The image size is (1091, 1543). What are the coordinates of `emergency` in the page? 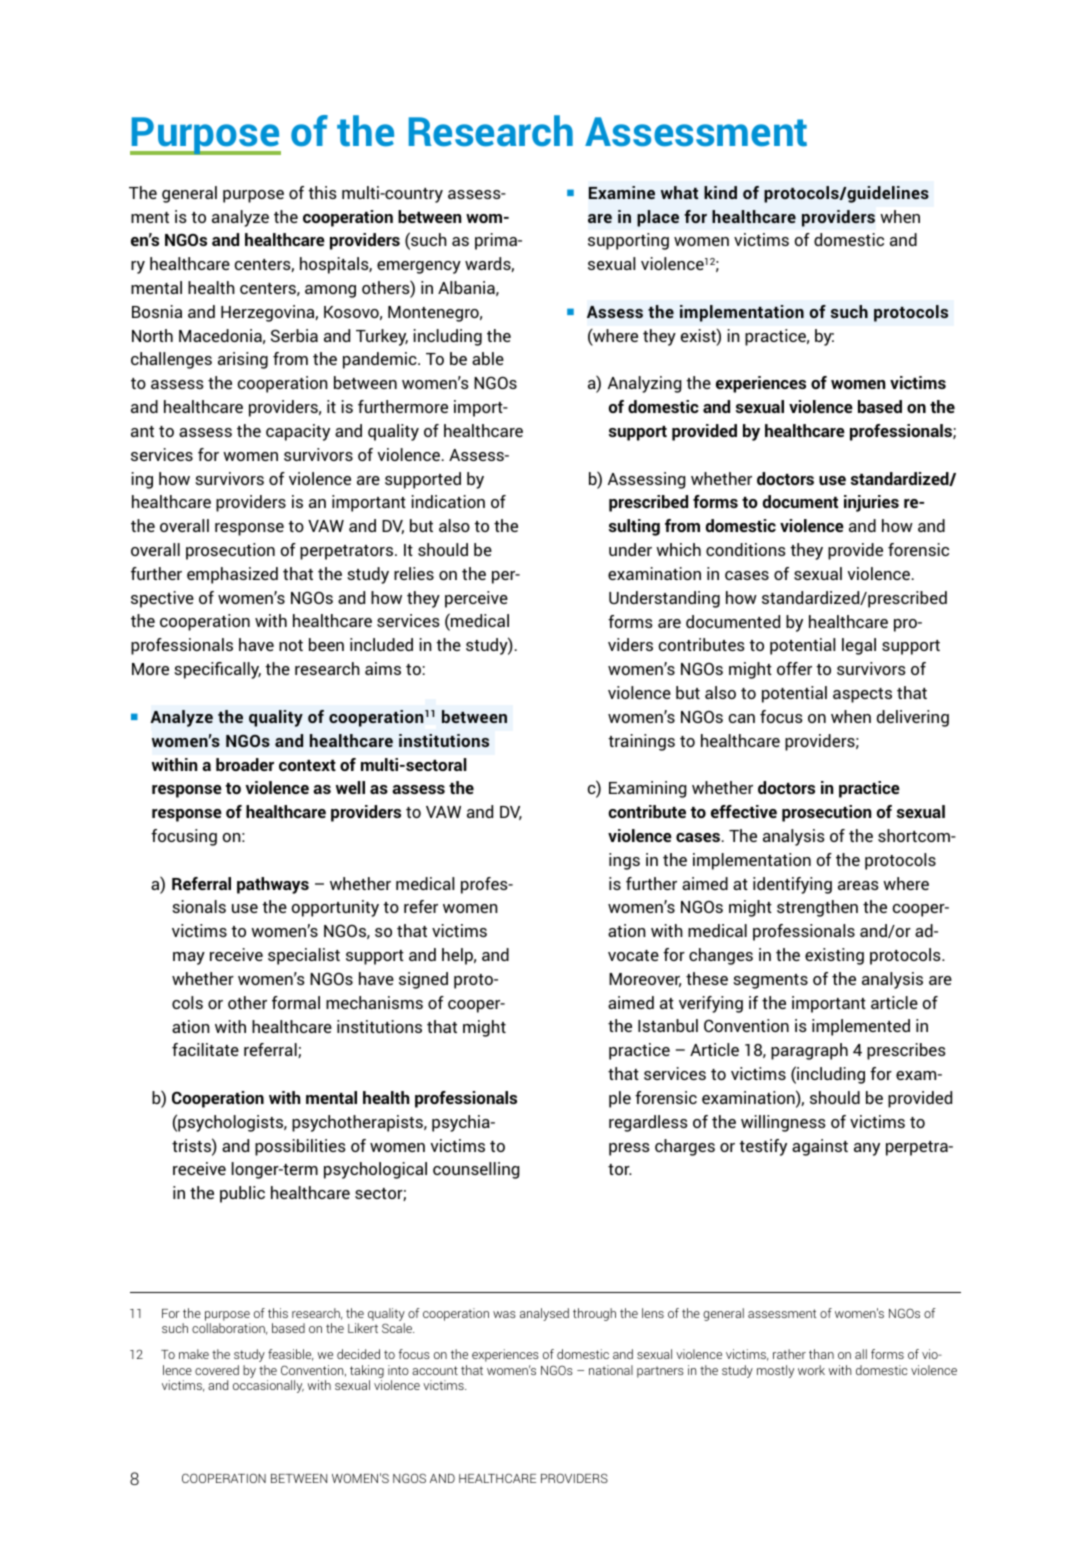 It's located at (419, 267).
